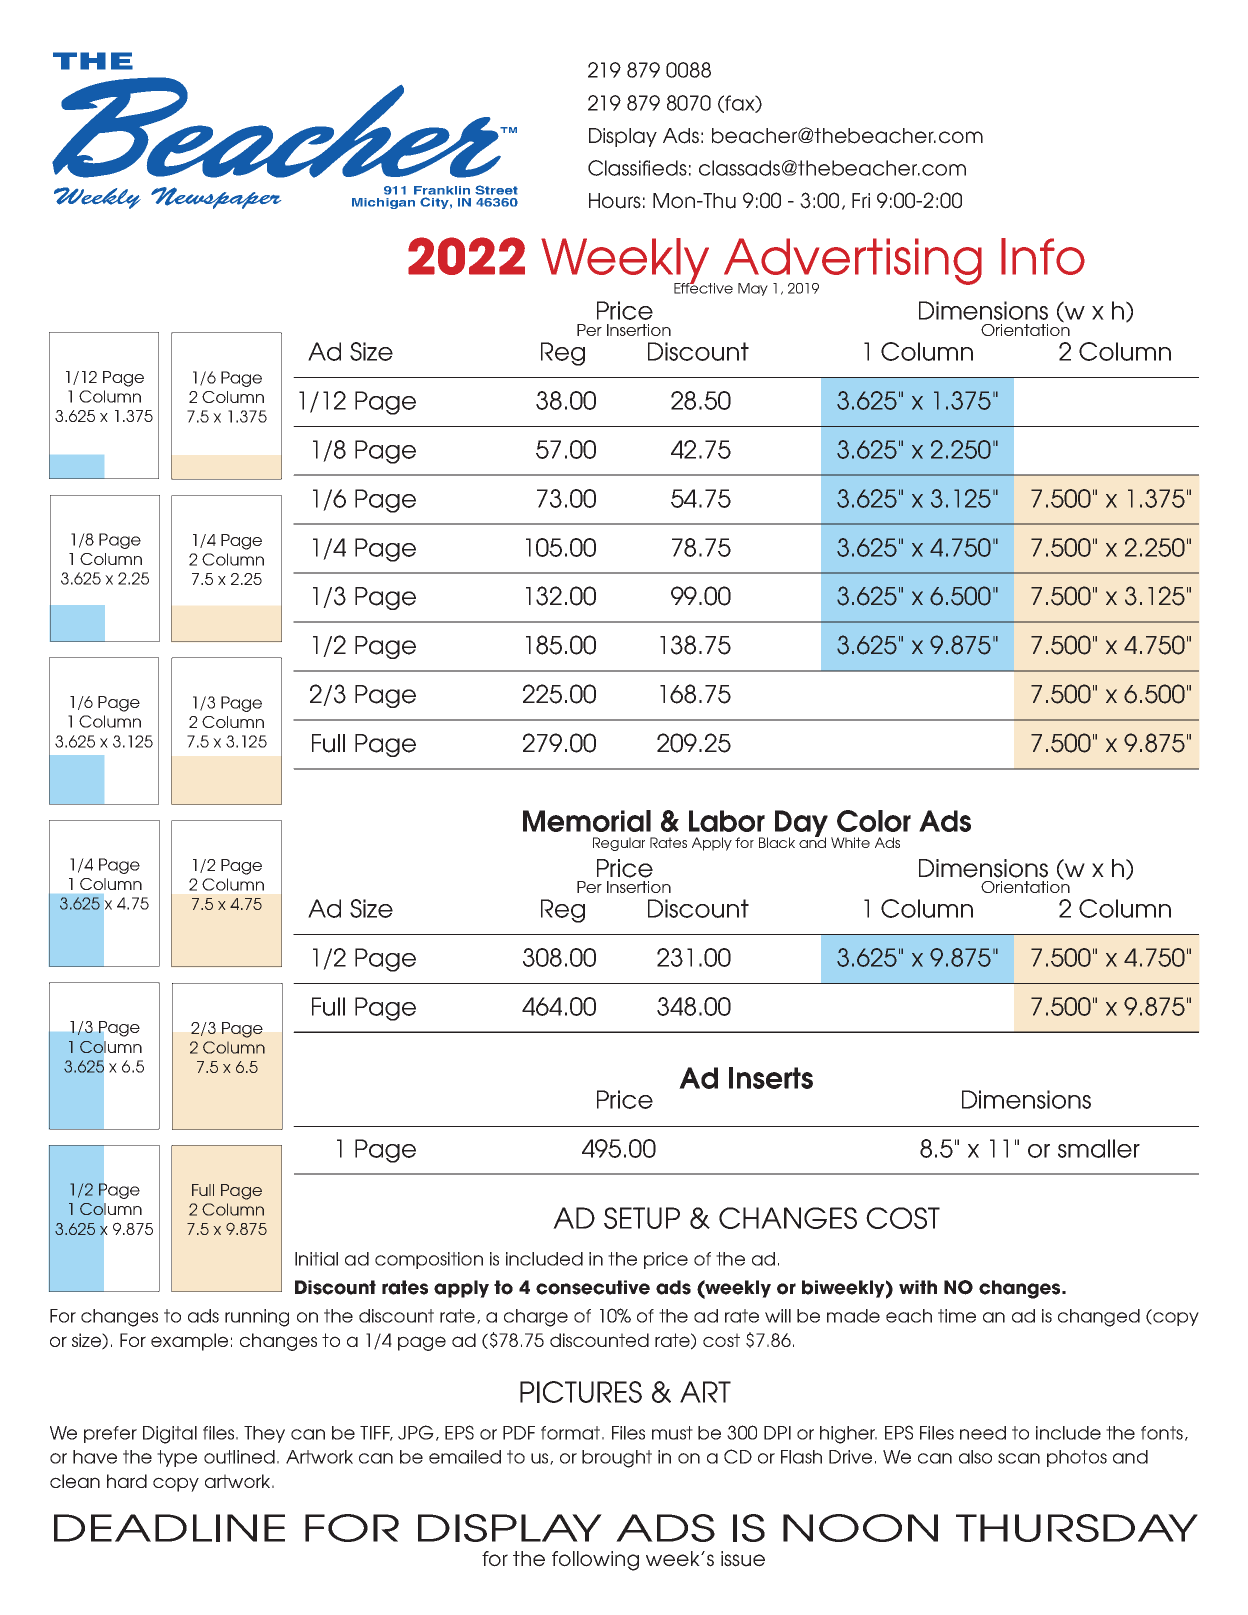 The width and height of the document is (1248, 1615). I want to click on Color, so click(874, 821).
